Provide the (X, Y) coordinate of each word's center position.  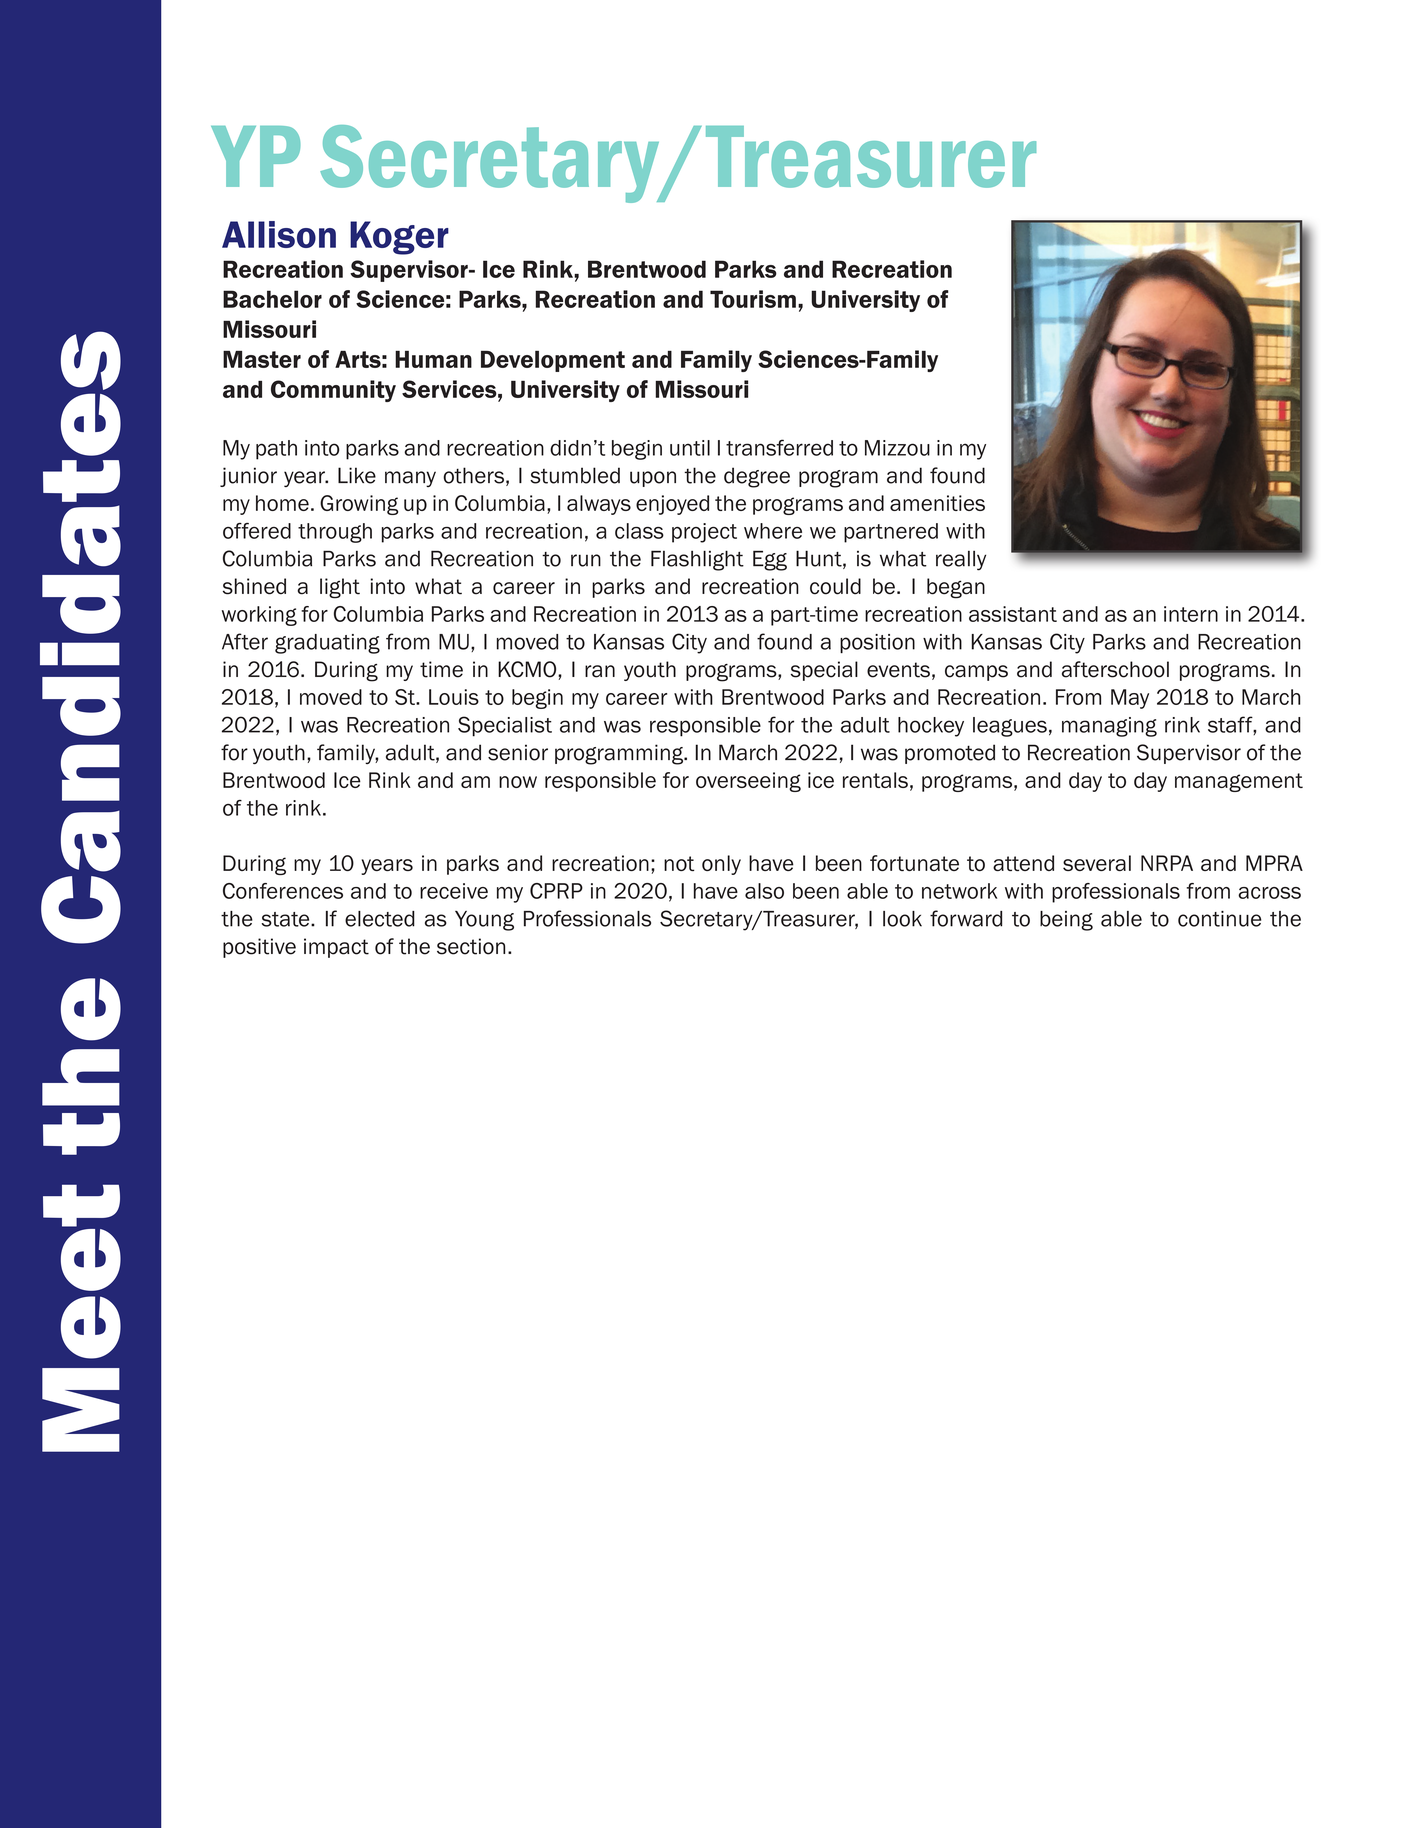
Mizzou (897, 448)
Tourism (753, 299)
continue (1219, 919)
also (764, 891)
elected (380, 919)
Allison (279, 234)
